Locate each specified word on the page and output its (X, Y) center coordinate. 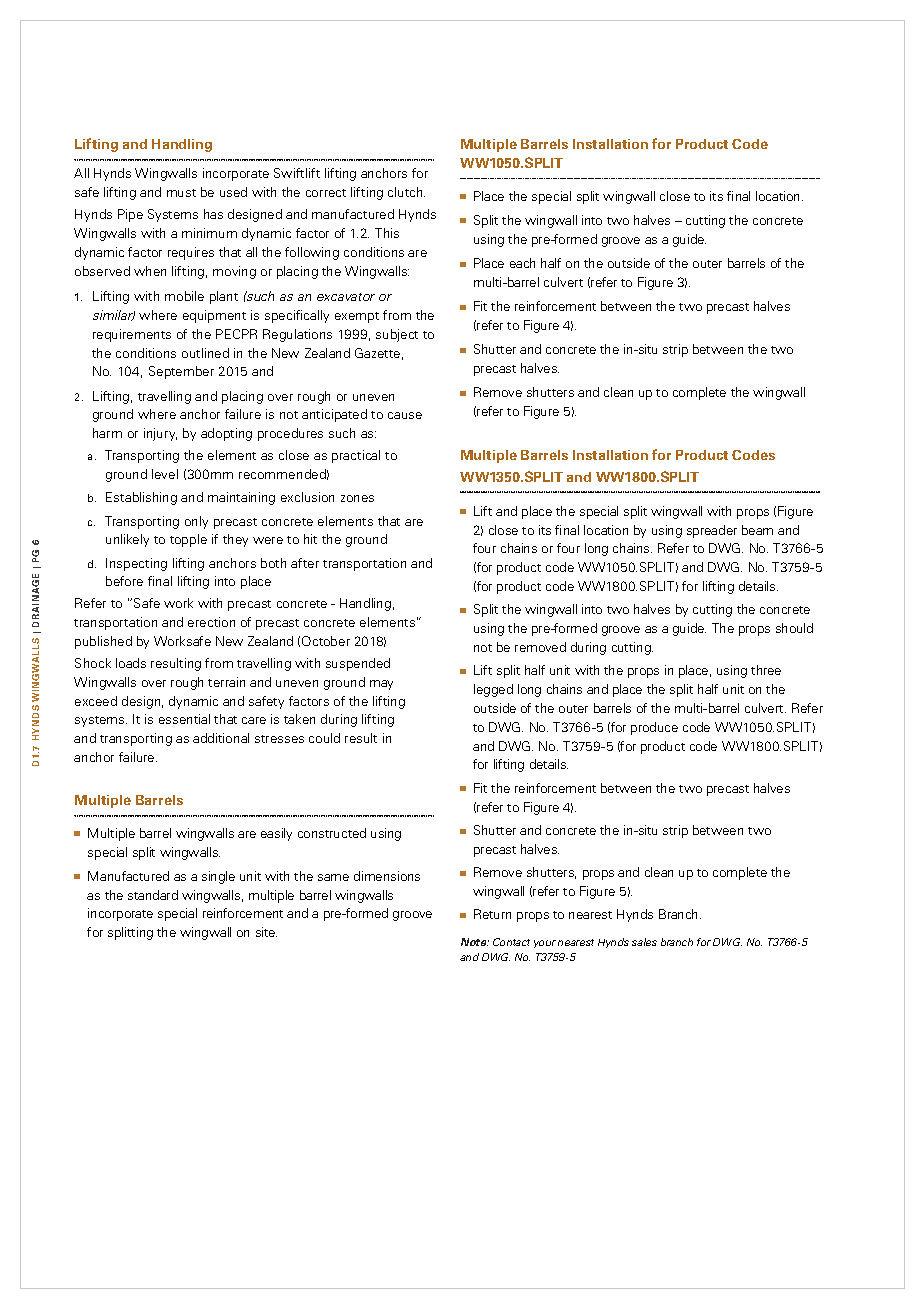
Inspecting (136, 564)
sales (644, 942)
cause (405, 415)
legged (493, 690)
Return (492, 914)
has (213, 214)
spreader (712, 531)
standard (153, 895)
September (181, 372)
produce (654, 728)
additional (221, 738)
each (522, 263)
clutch (406, 192)
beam (757, 530)
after (305, 563)
